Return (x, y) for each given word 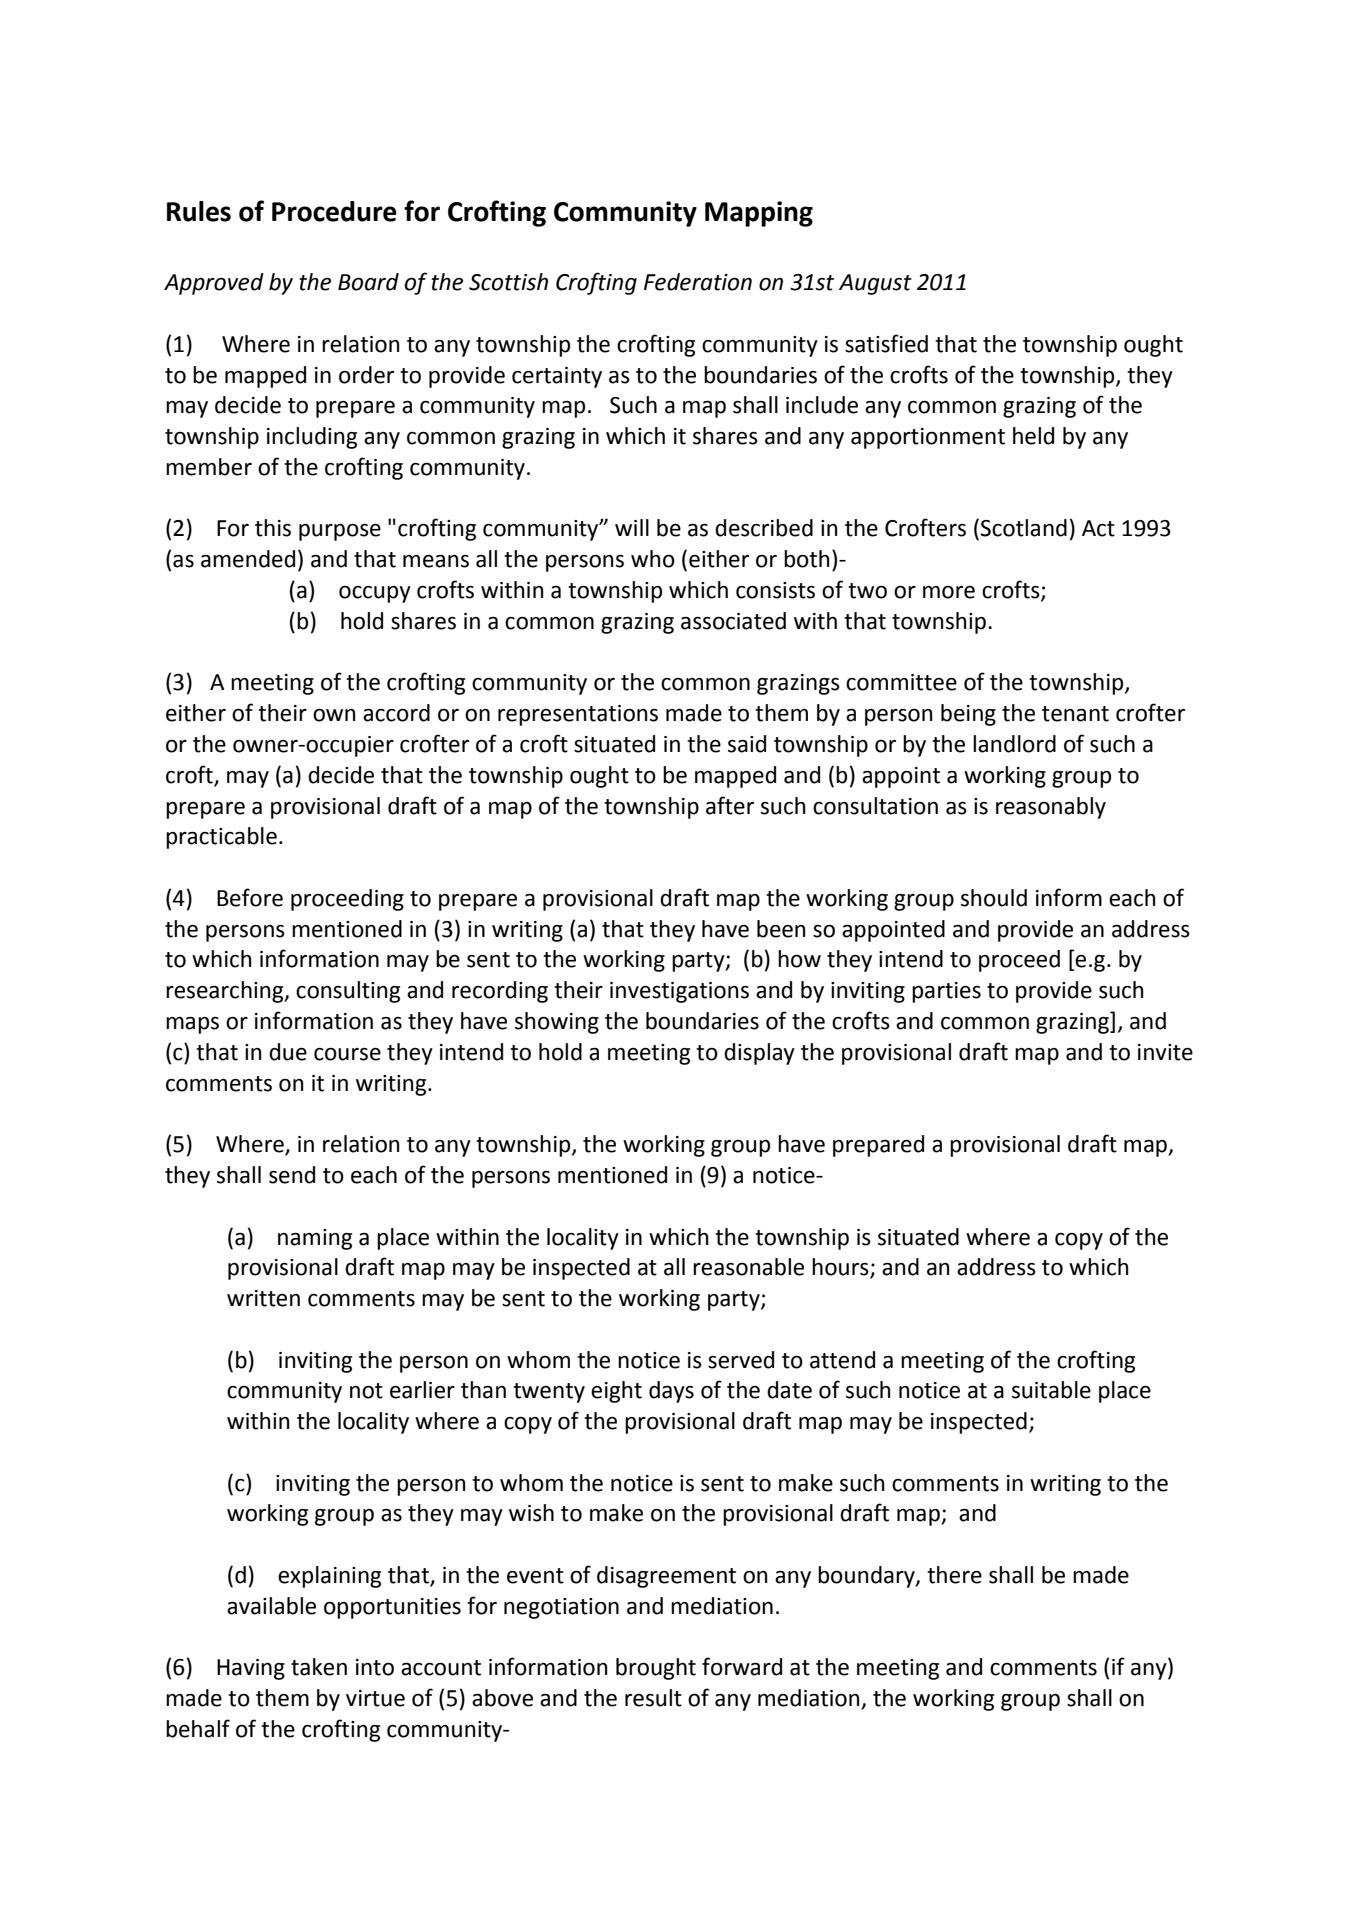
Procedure (334, 211)
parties (946, 992)
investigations (679, 992)
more (949, 592)
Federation (698, 282)
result (653, 1698)
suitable (1051, 1390)
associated (733, 621)
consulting (348, 992)
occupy (375, 594)
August (875, 284)
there (954, 1575)
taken (319, 1667)
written (263, 1298)
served (741, 1360)
